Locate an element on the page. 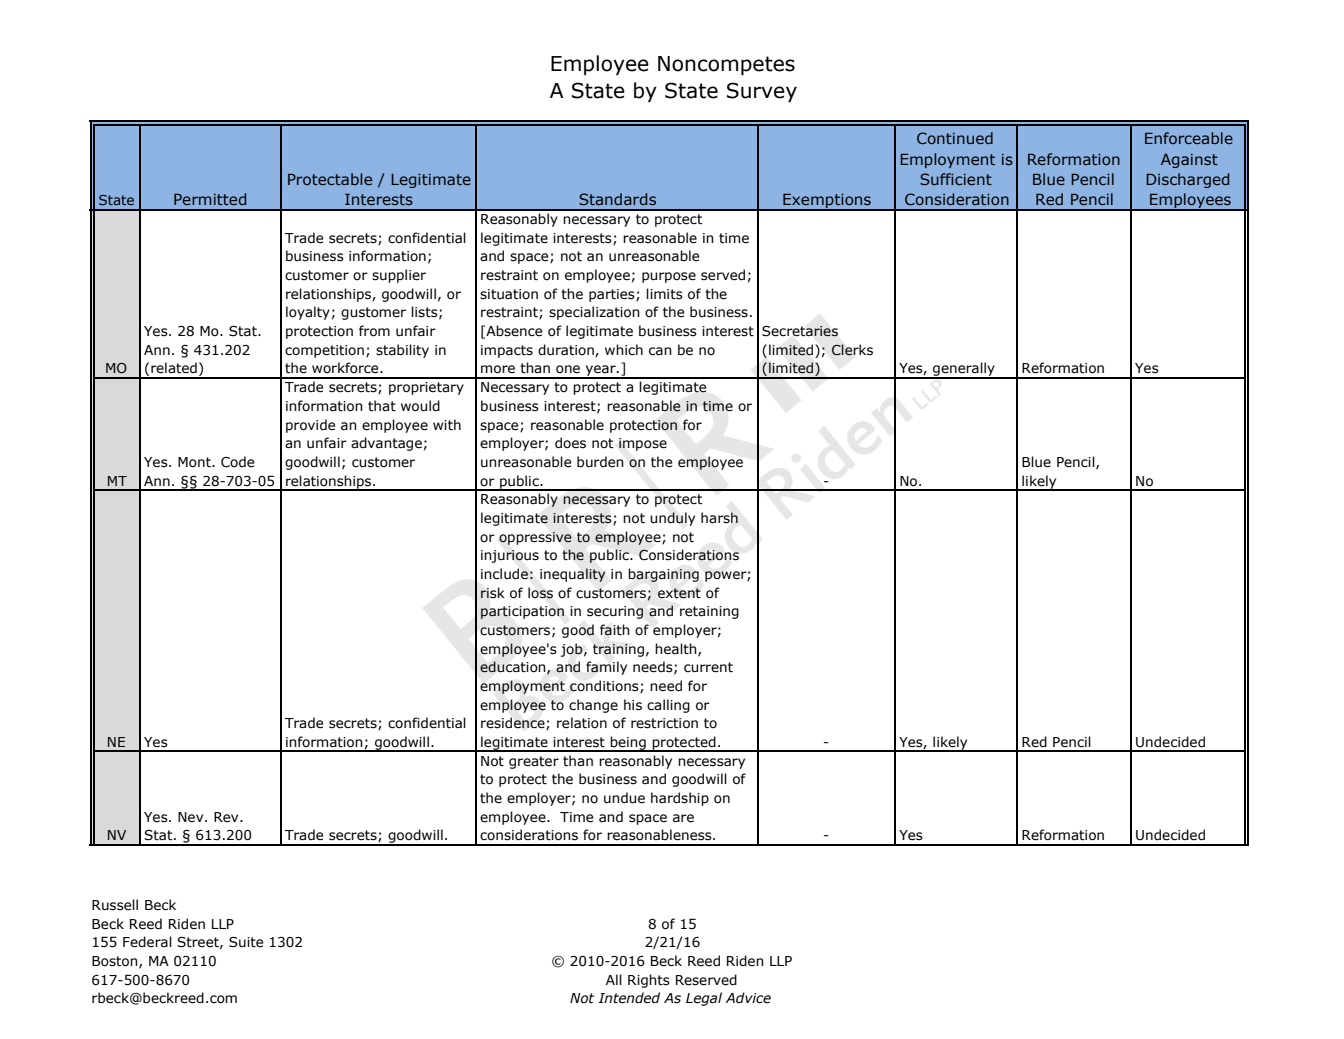 Image resolution: width=1344 pixels, height=1039 pixels. Code is located at coordinates (237, 462).
